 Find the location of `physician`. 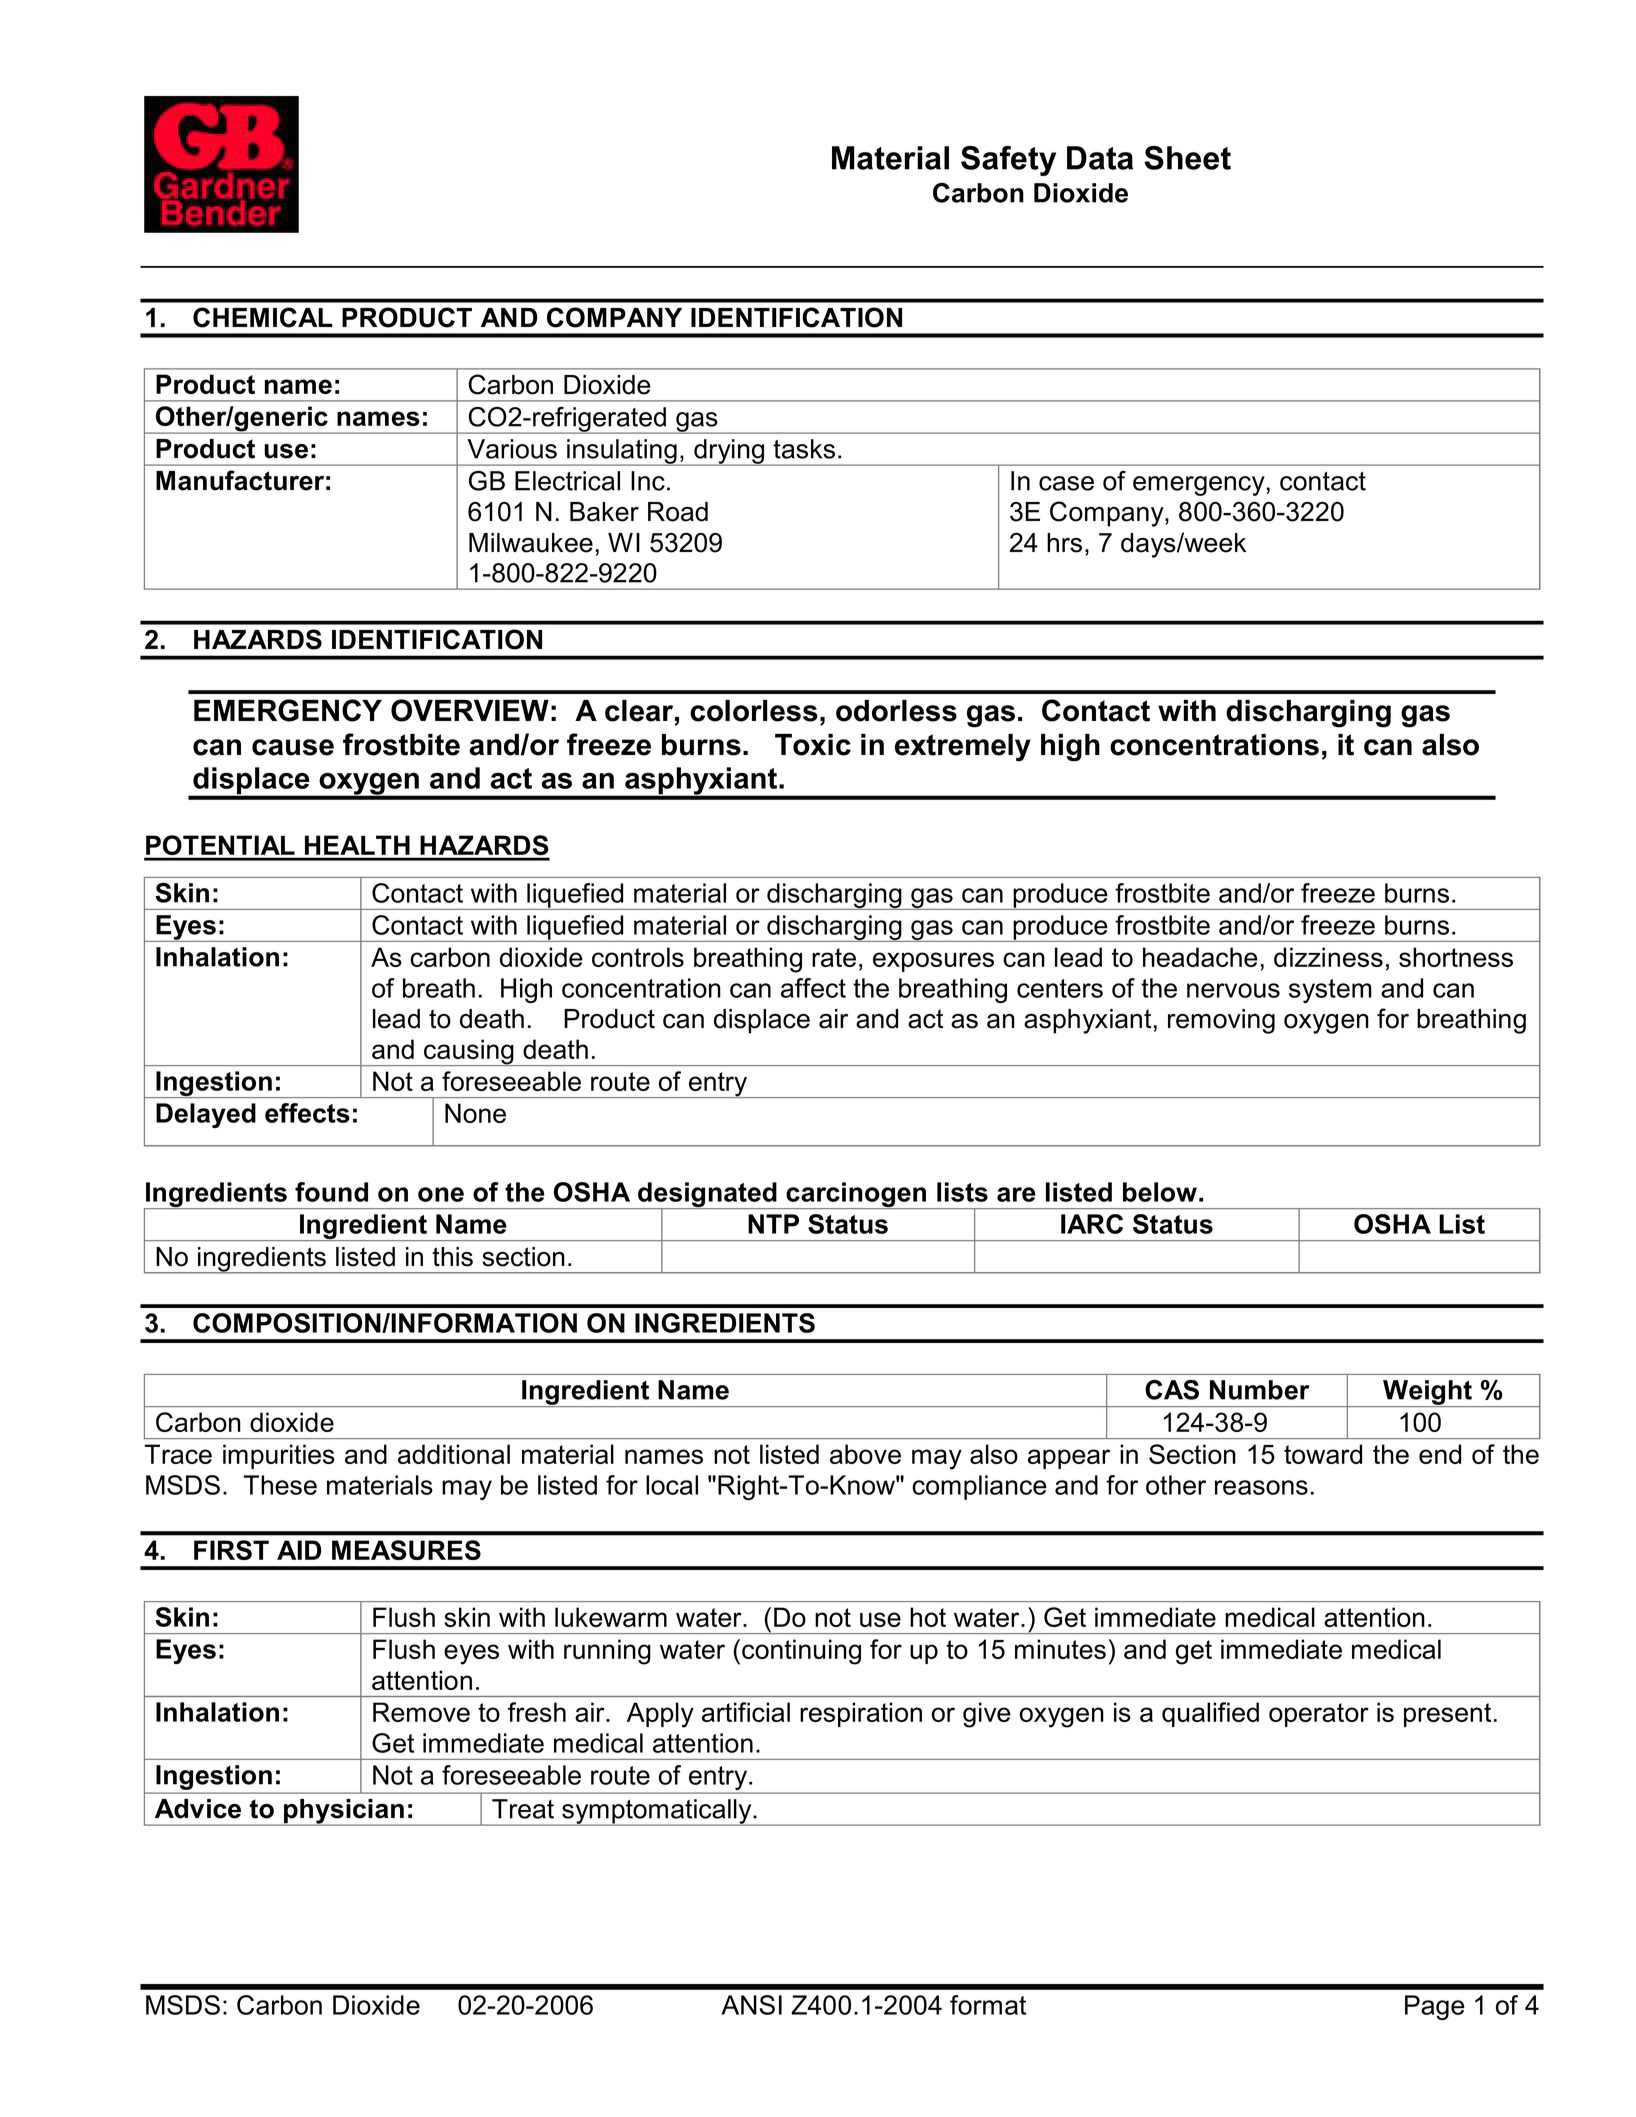

physician is located at coordinates (344, 1812).
